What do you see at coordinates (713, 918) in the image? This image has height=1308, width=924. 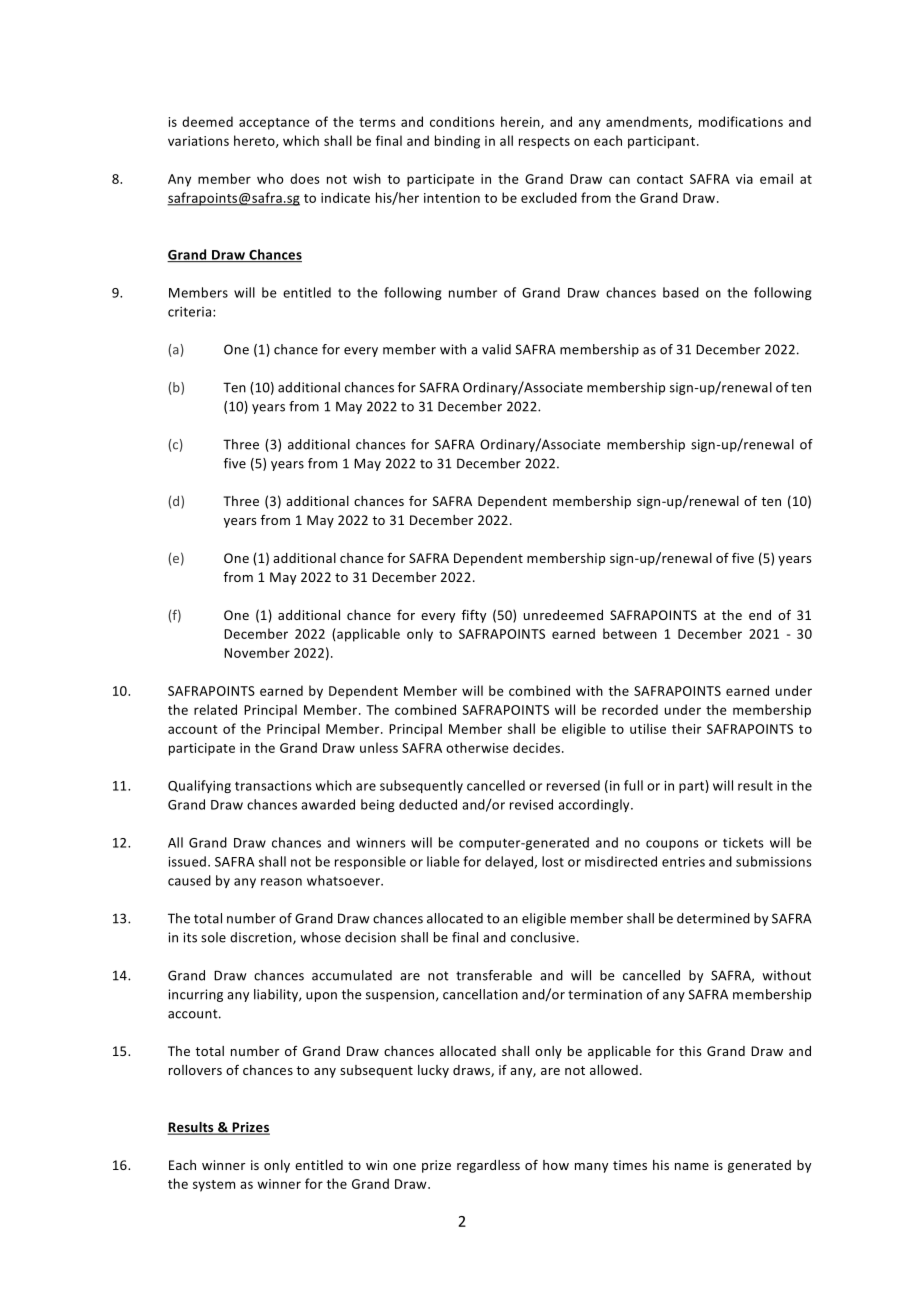 I see `determined` at bounding box center [713, 918].
